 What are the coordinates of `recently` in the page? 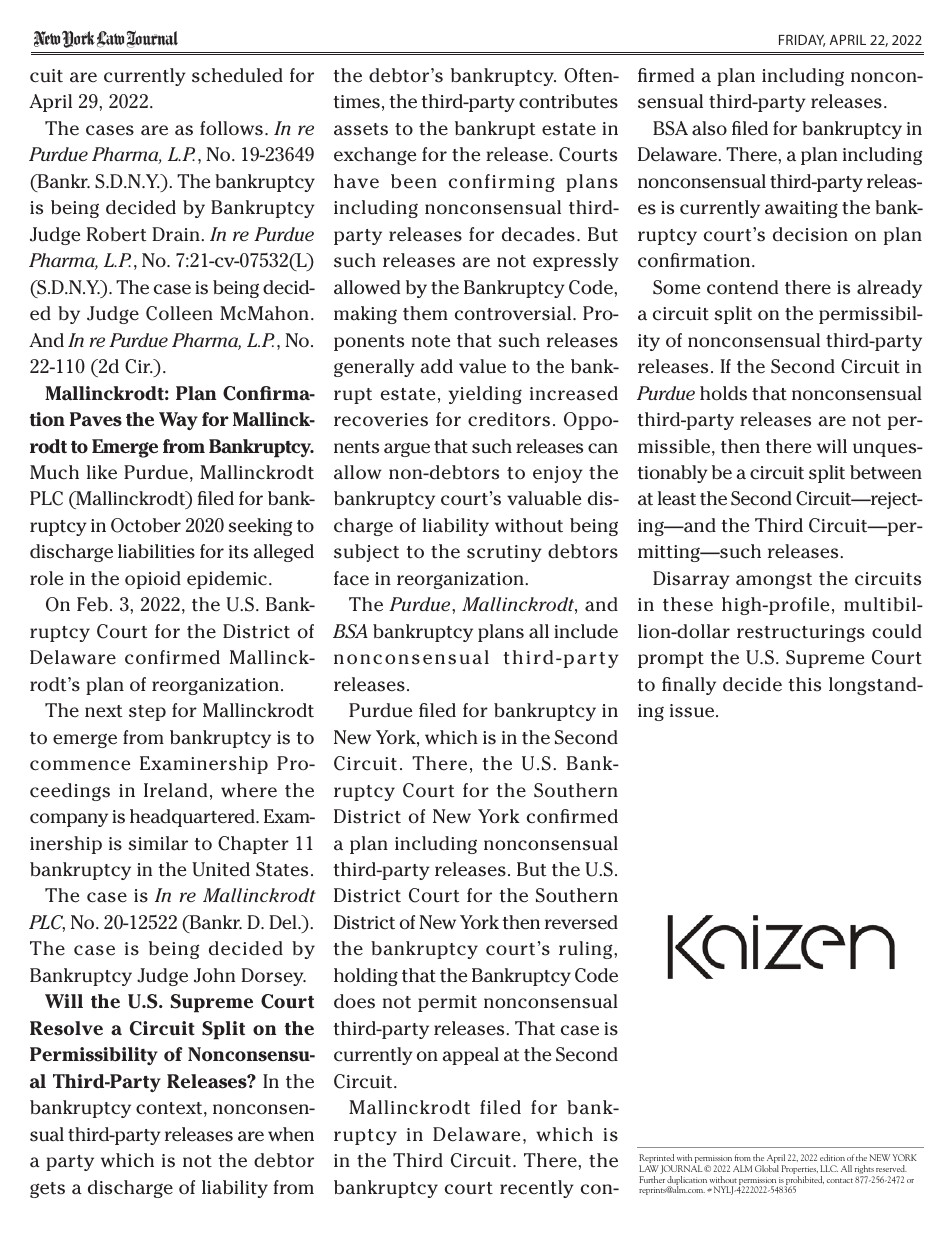 It's located at (537, 1189).
